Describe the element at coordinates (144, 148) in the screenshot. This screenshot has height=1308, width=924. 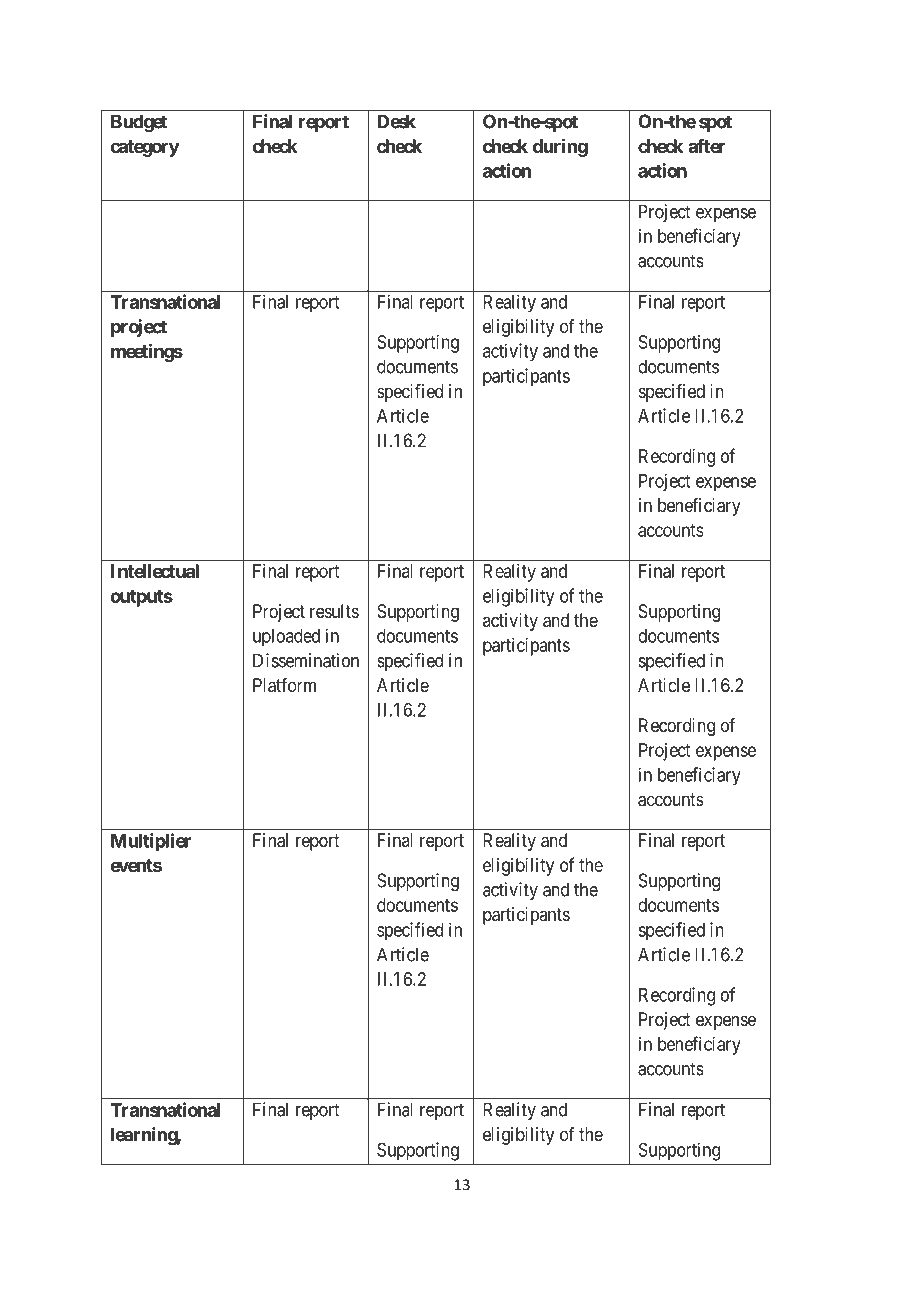
I see `category` at that location.
